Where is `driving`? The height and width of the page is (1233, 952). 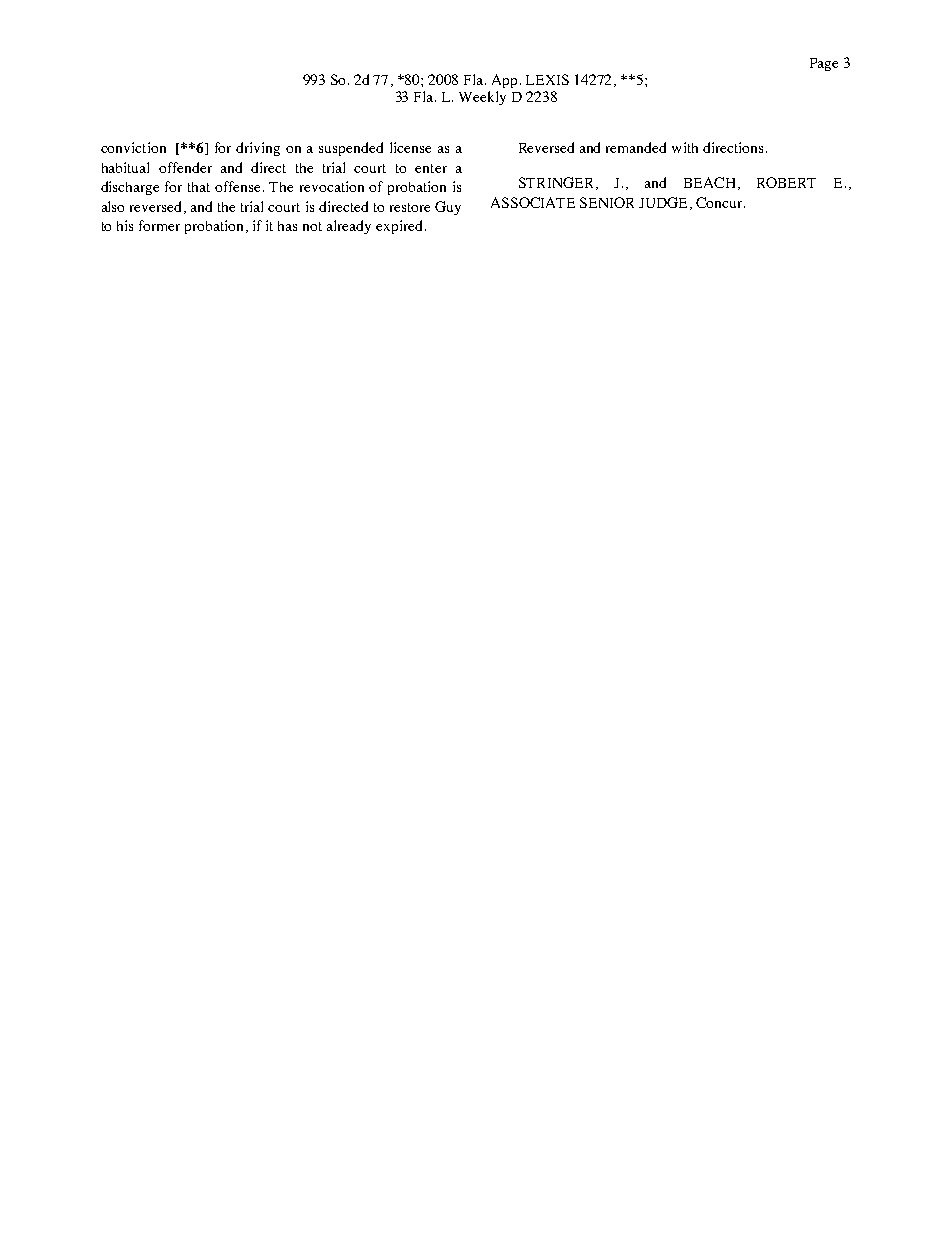 driving is located at coordinates (258, 149).
